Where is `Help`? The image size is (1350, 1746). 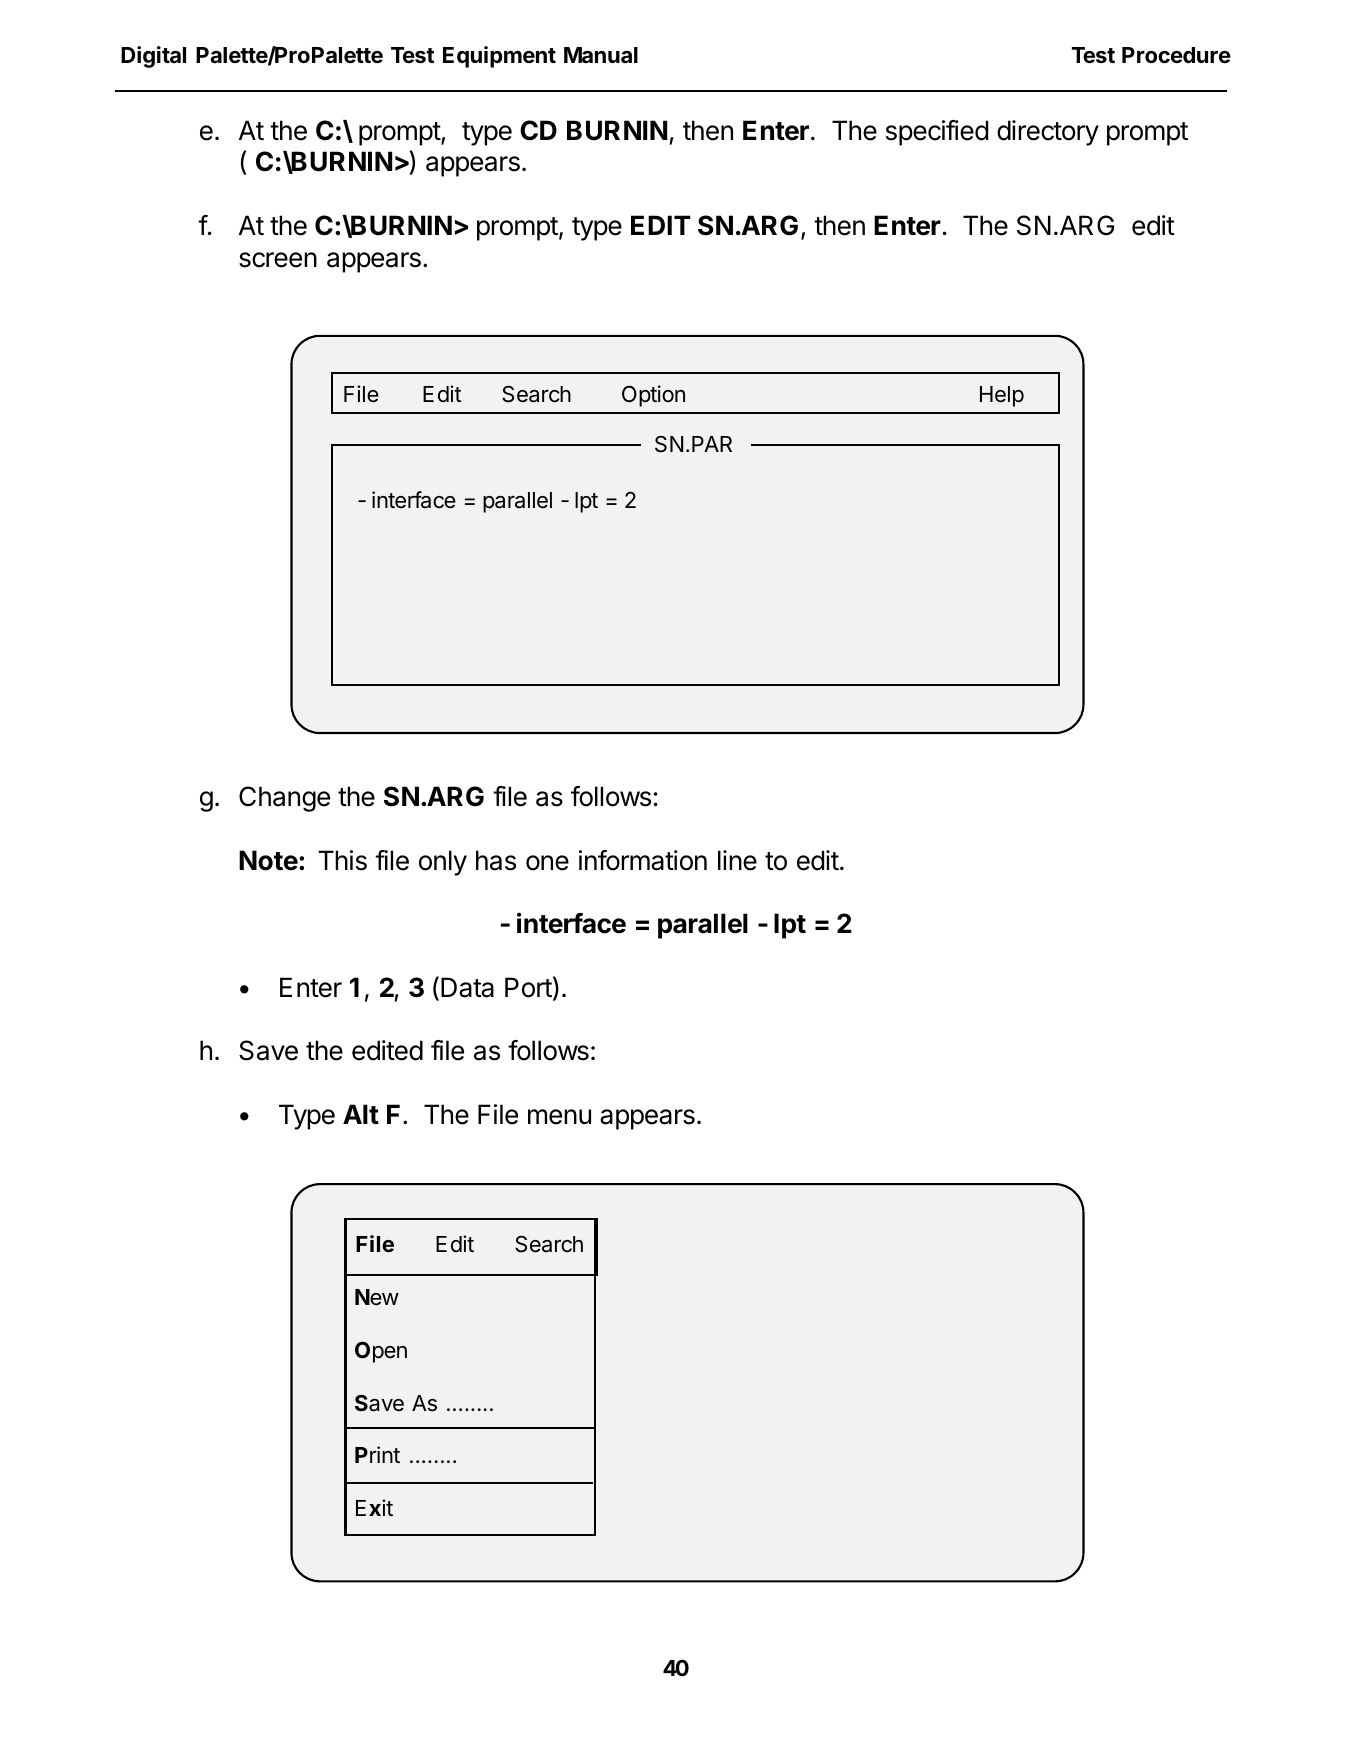
Help is located at coordinates (1002, 396).
